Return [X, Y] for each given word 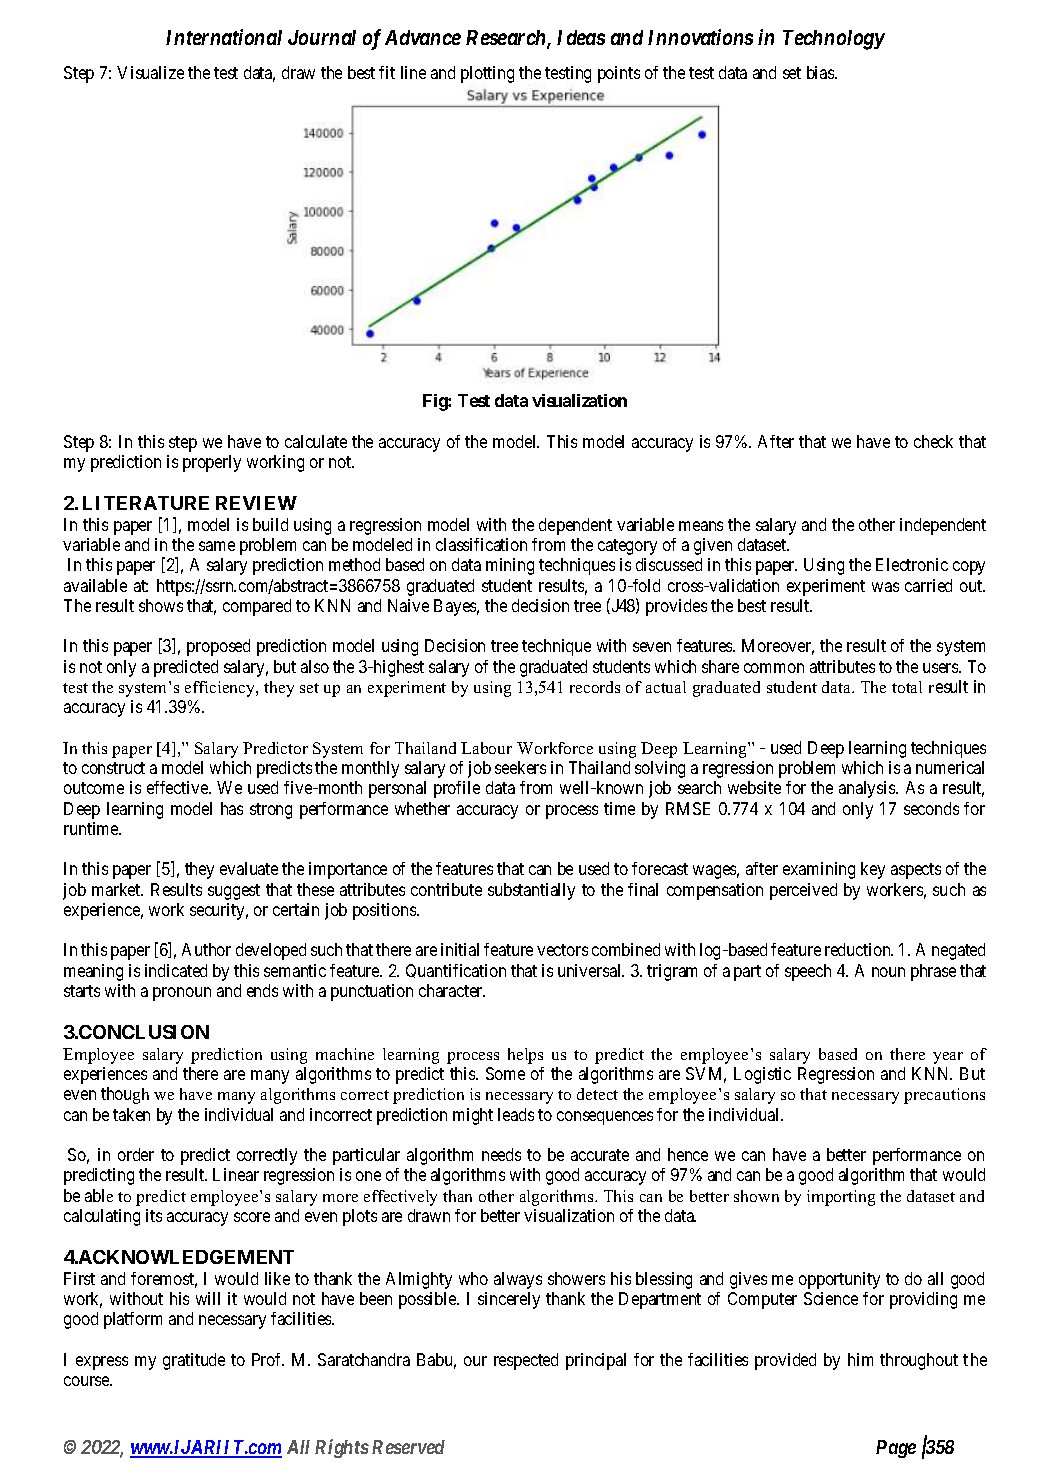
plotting [487, 74]
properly [212, 463]
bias [821, 72]
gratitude [194, 1361]
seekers [520, 767]
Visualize [150, 72]
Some [505, 1073]
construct [113, 768]
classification [481, 544]
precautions [944, 1096]
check [933, 441]
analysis [868, 789]
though [125, 1095]
